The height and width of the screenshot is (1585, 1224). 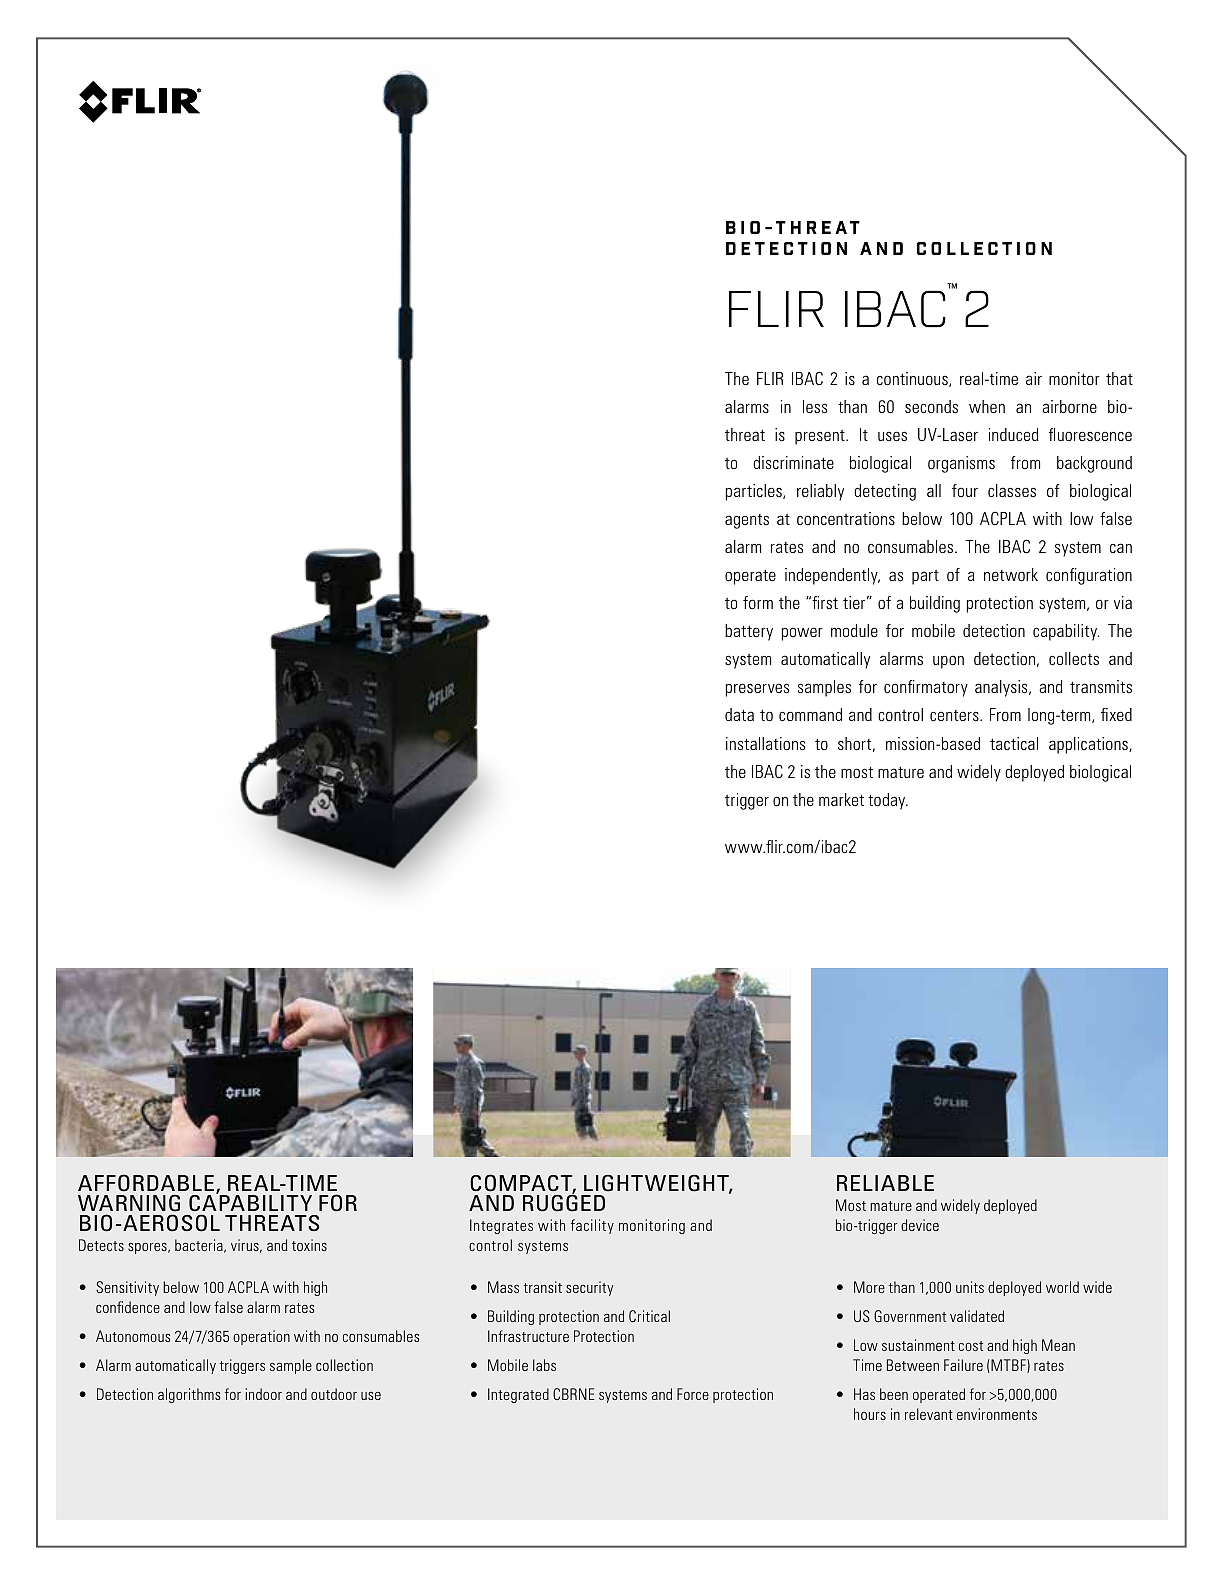 I want to click on AFFORDABLE, so click(x=146, y=1183).
